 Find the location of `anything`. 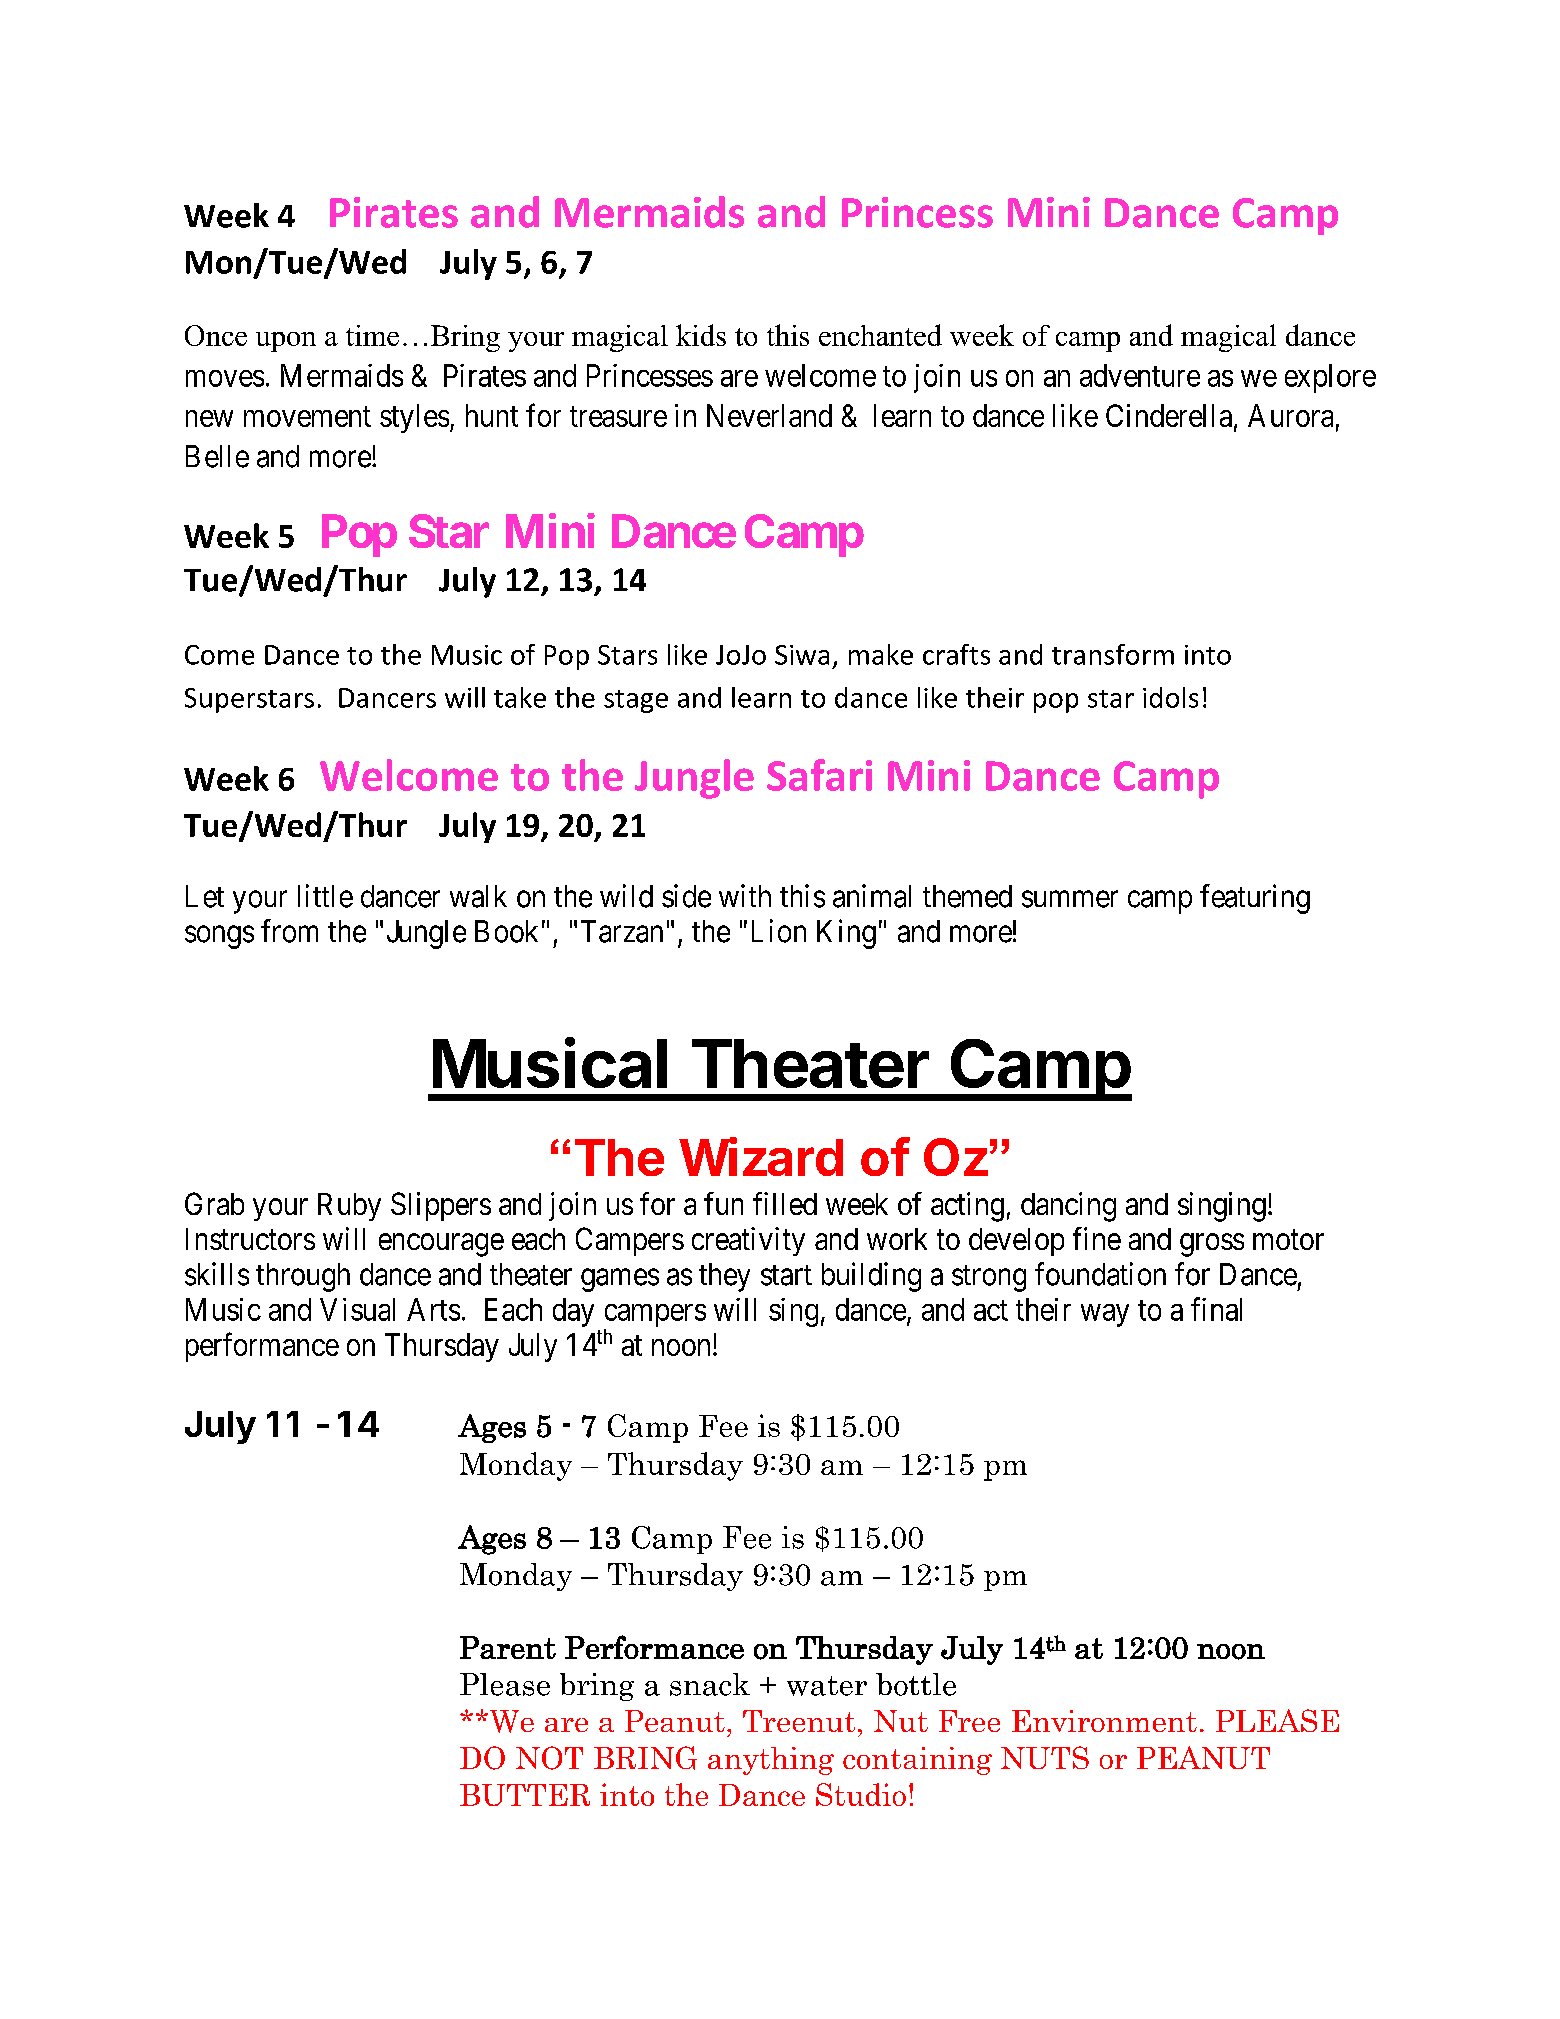

anything is located at coordinates (771, 1761).
